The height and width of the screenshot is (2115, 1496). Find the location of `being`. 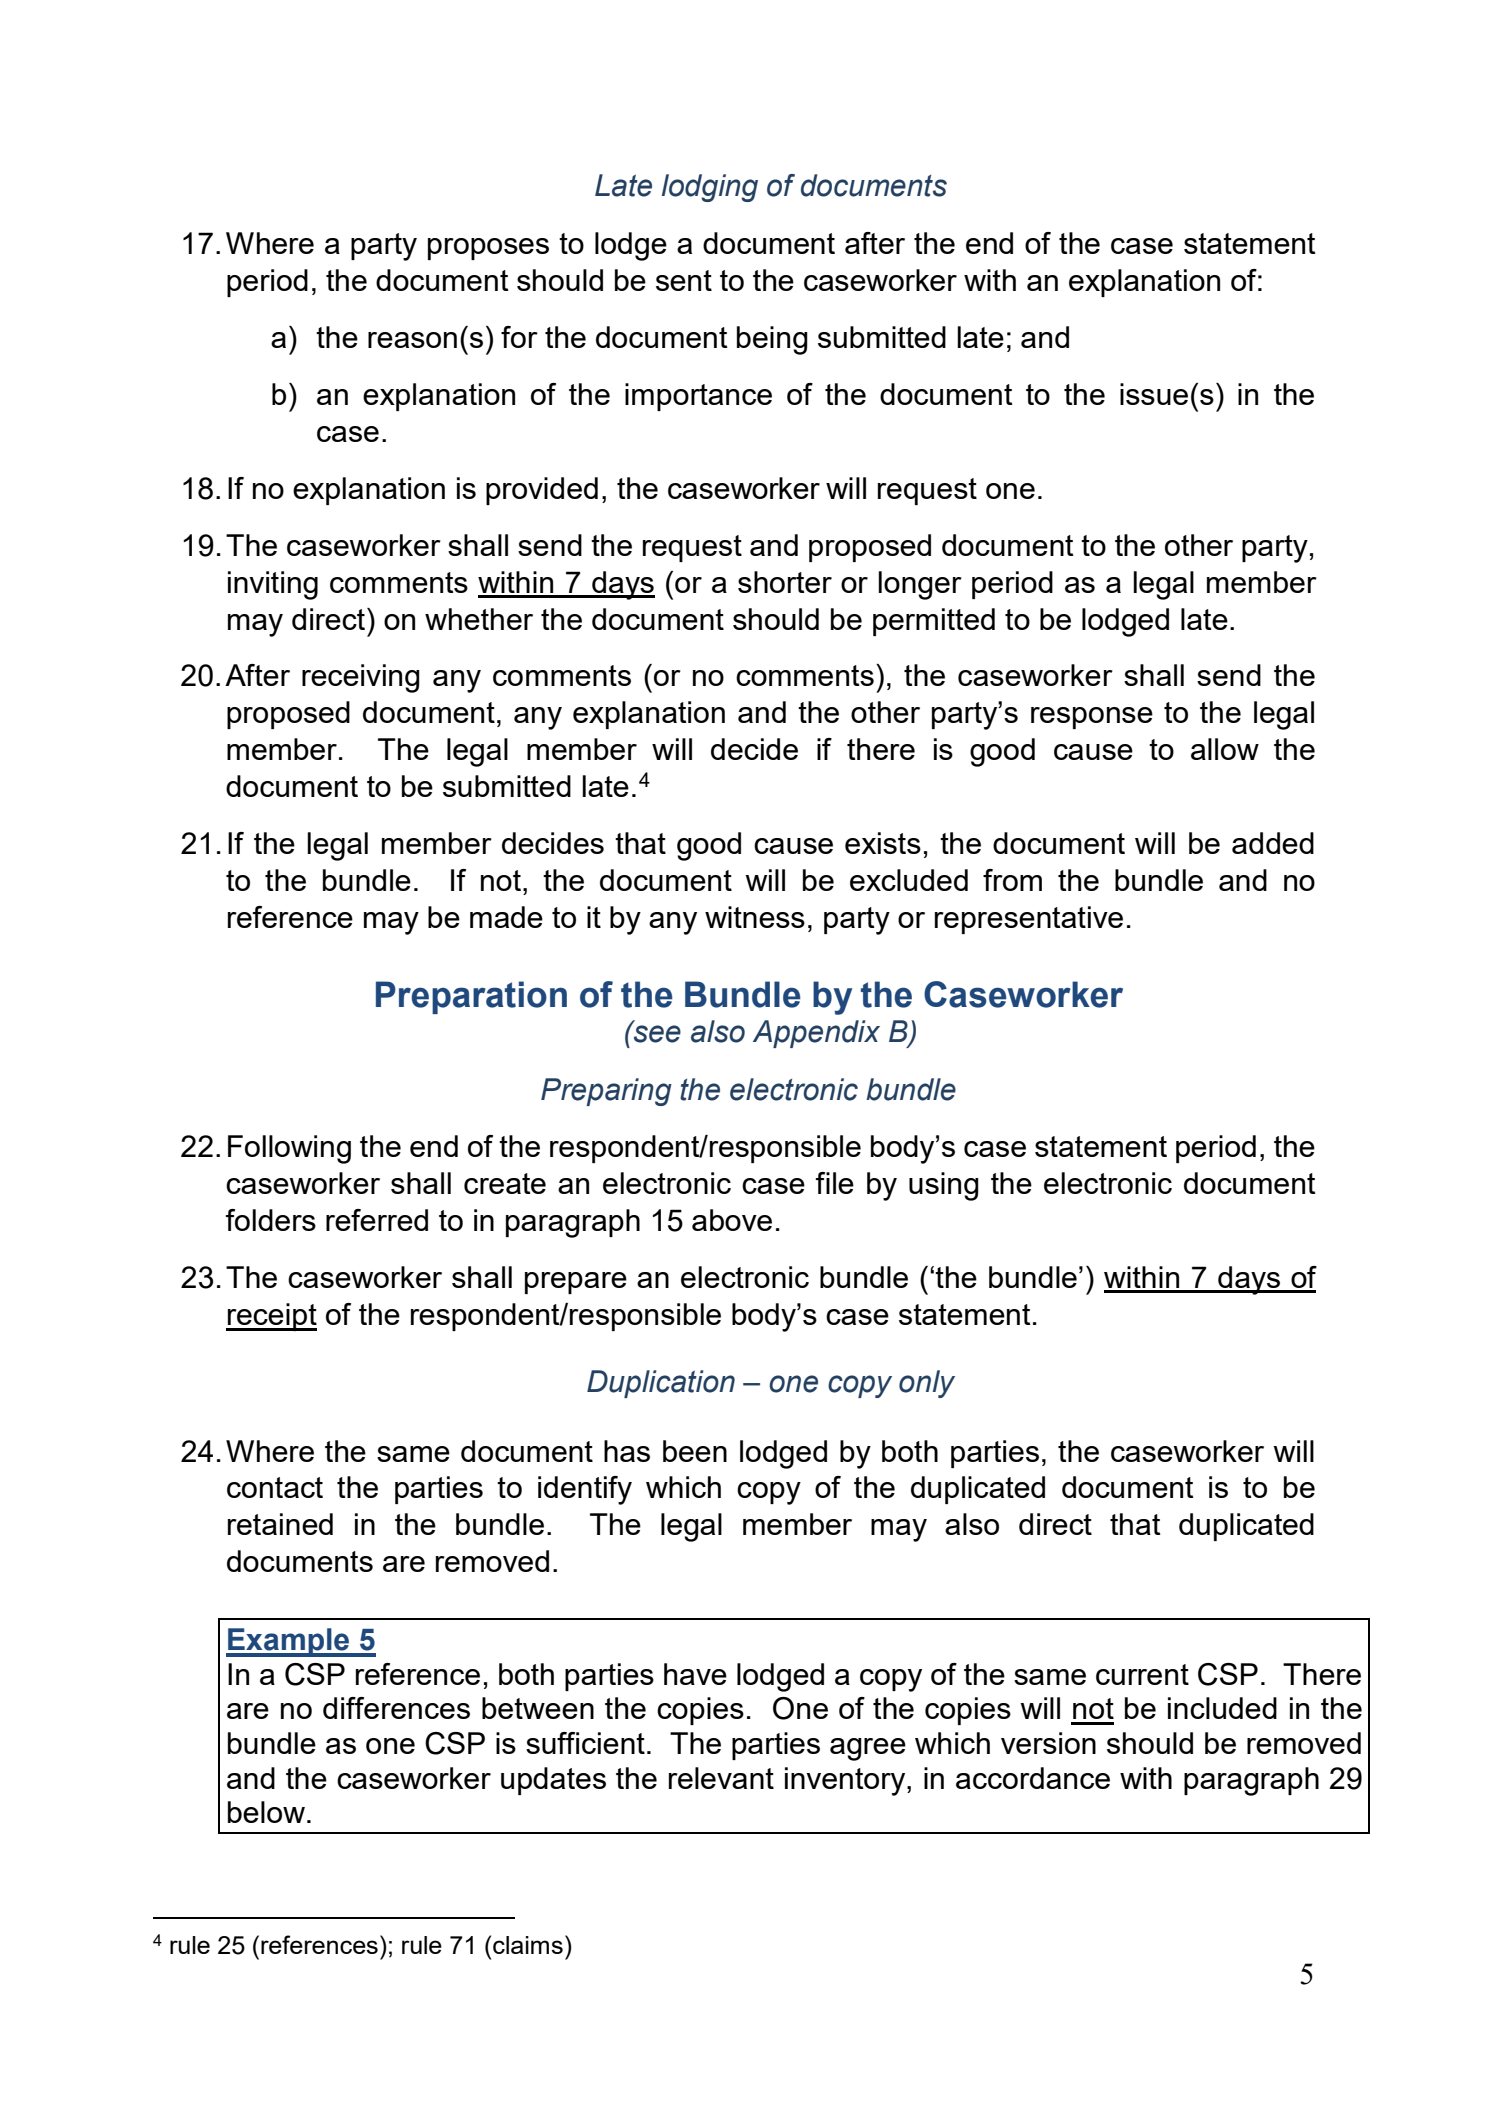

being is located at coordinates (772, 340).
